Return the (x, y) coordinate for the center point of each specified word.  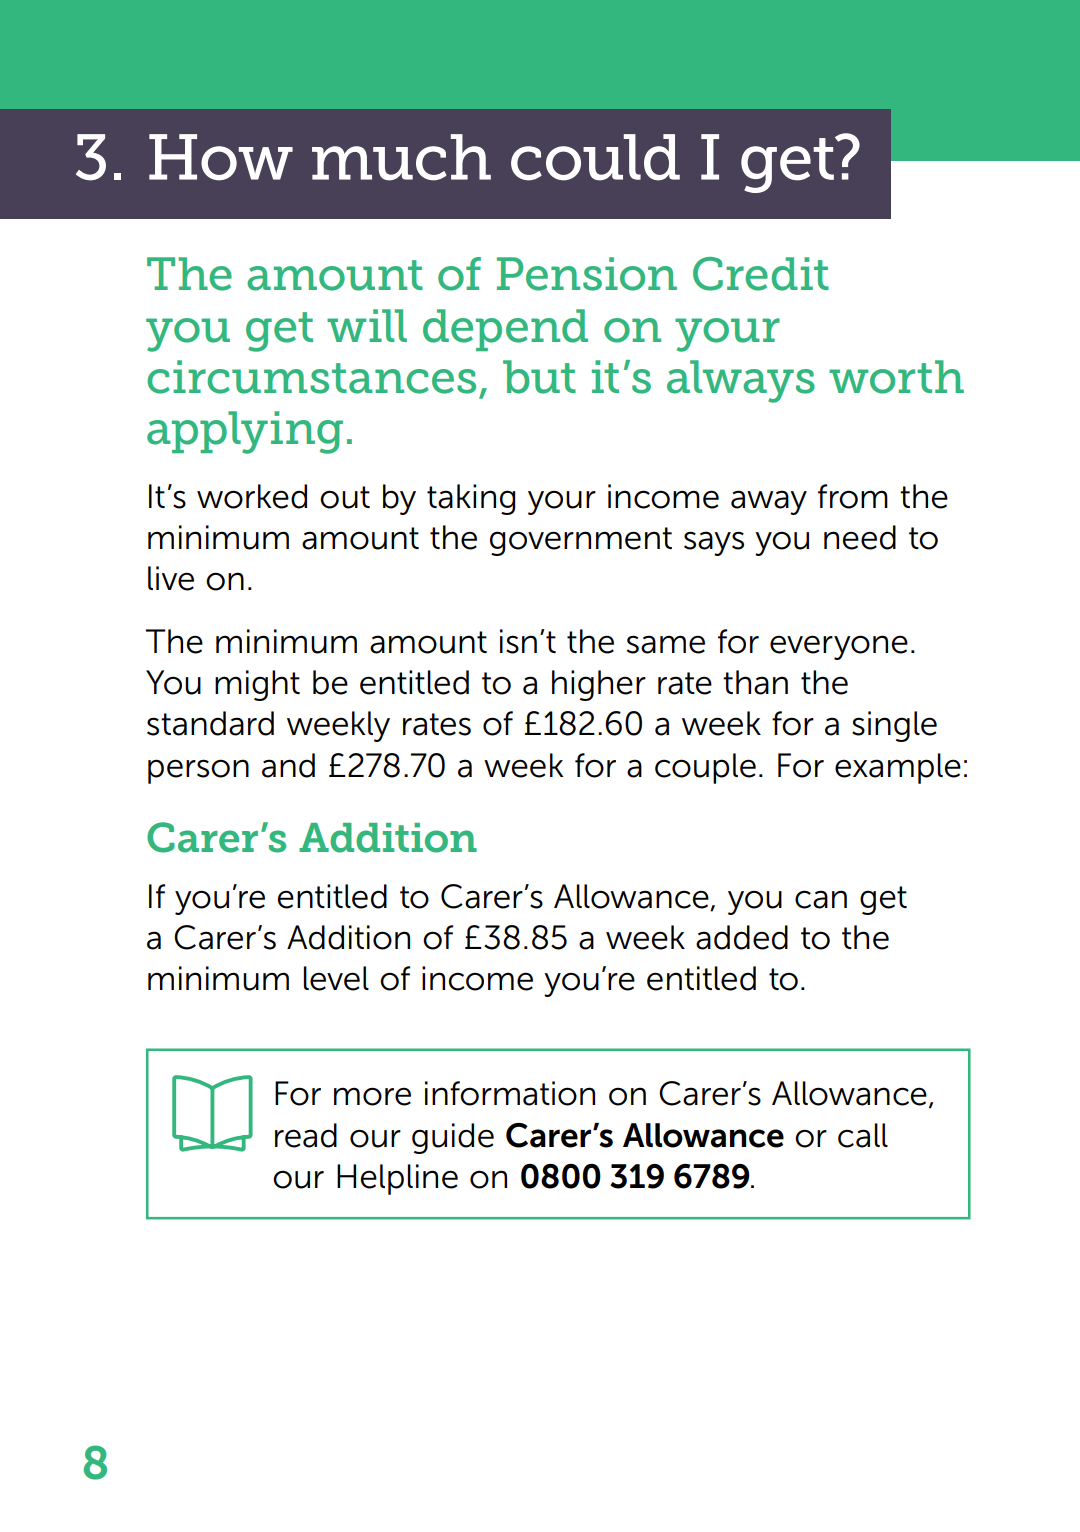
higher (599, 685)
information (510, 1093)
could (595, 157)
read (306, 1135)
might (257, 685)
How (221, 157)
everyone (839, 647)
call (863, 1135)
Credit (761, 274)
